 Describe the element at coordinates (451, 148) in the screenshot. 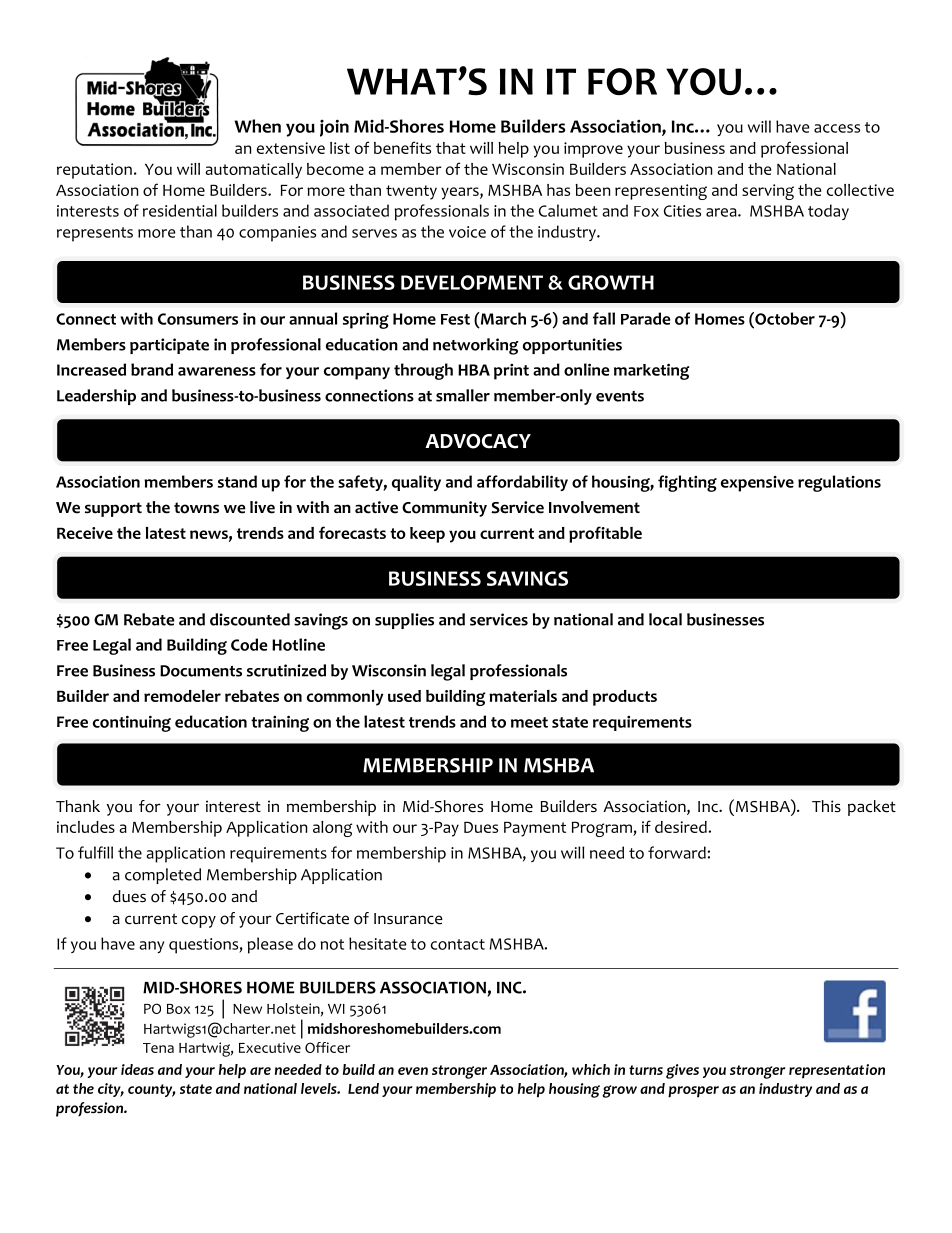

I see `that` at that location.
